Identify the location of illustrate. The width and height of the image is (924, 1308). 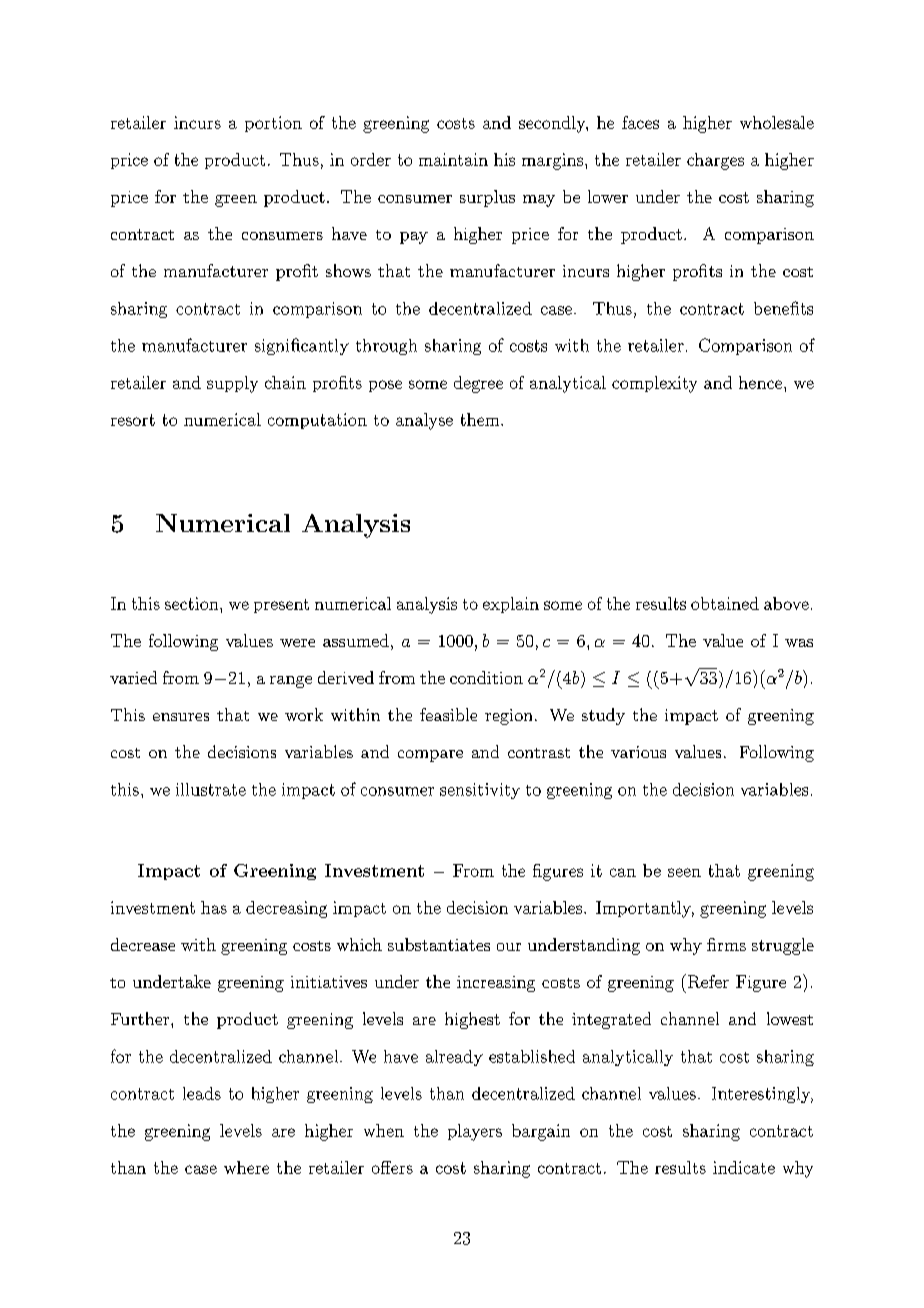
(211, 789).
